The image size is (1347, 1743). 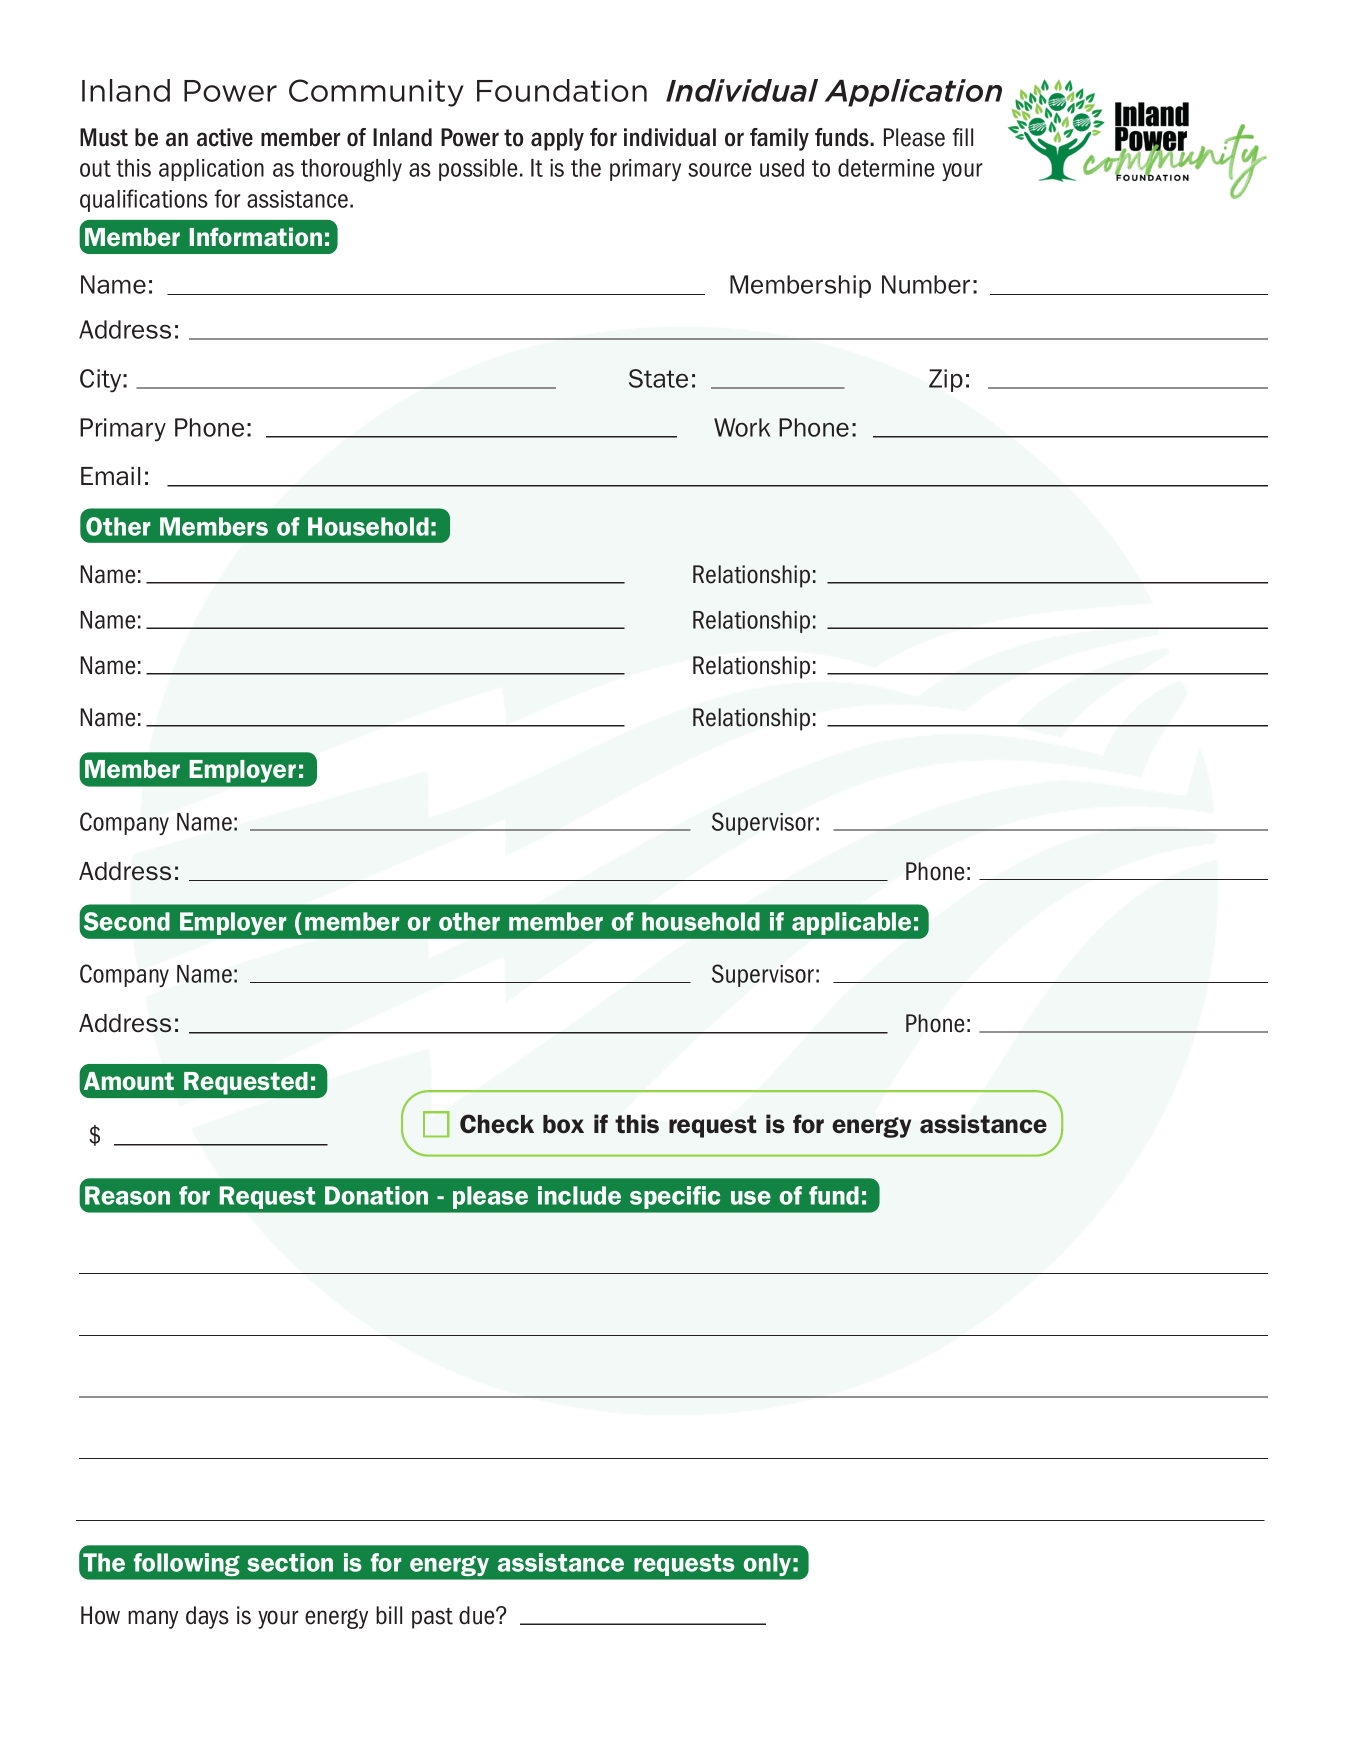 I want to click on due, so click(x=478, y=1615).
